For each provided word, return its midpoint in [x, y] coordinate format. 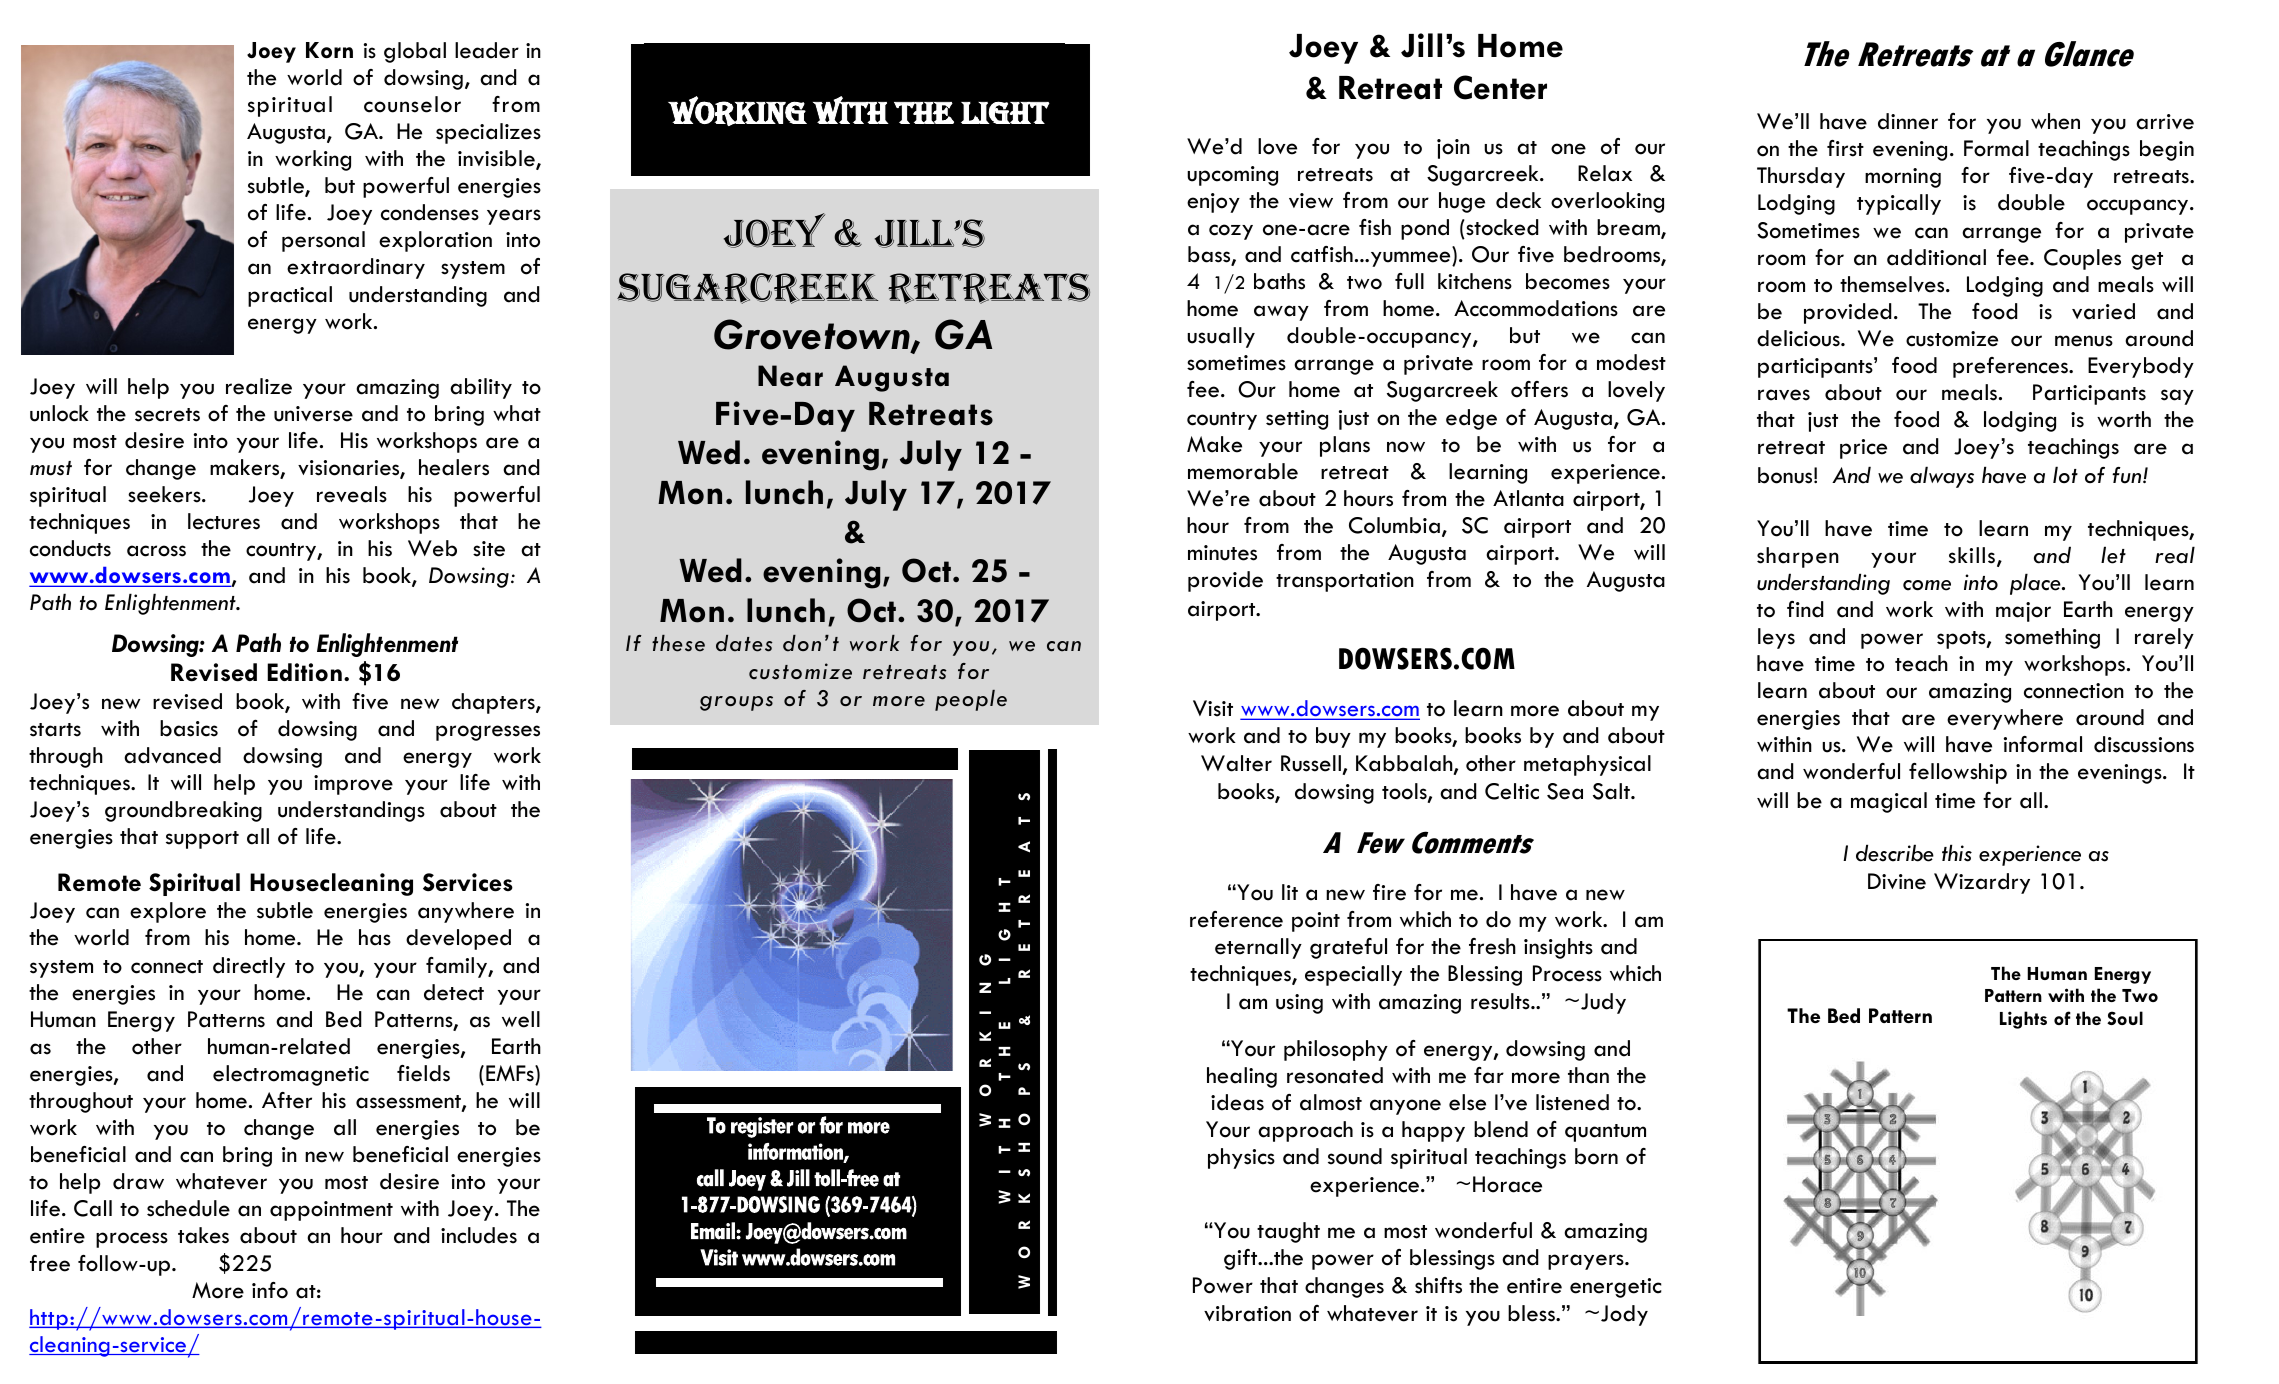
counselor [412, 104]
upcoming [1232, 176]
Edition [304, 672]
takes [203, 1235]
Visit [1213, 708]
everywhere [2005, 719]
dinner [1908, 121]
